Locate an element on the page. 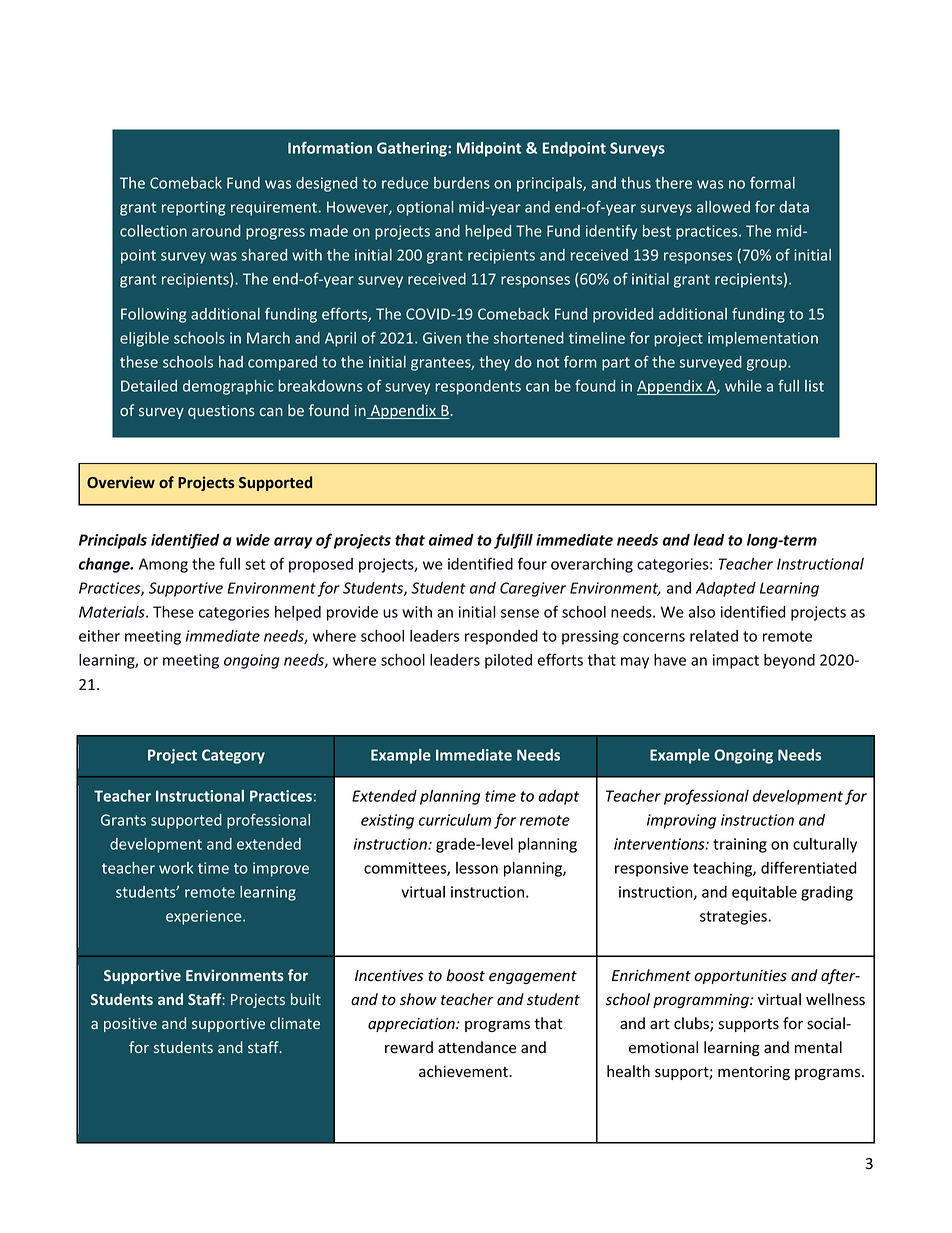 The height and width of the page is (1233, 952). related is located at coordinates (714, 636).
